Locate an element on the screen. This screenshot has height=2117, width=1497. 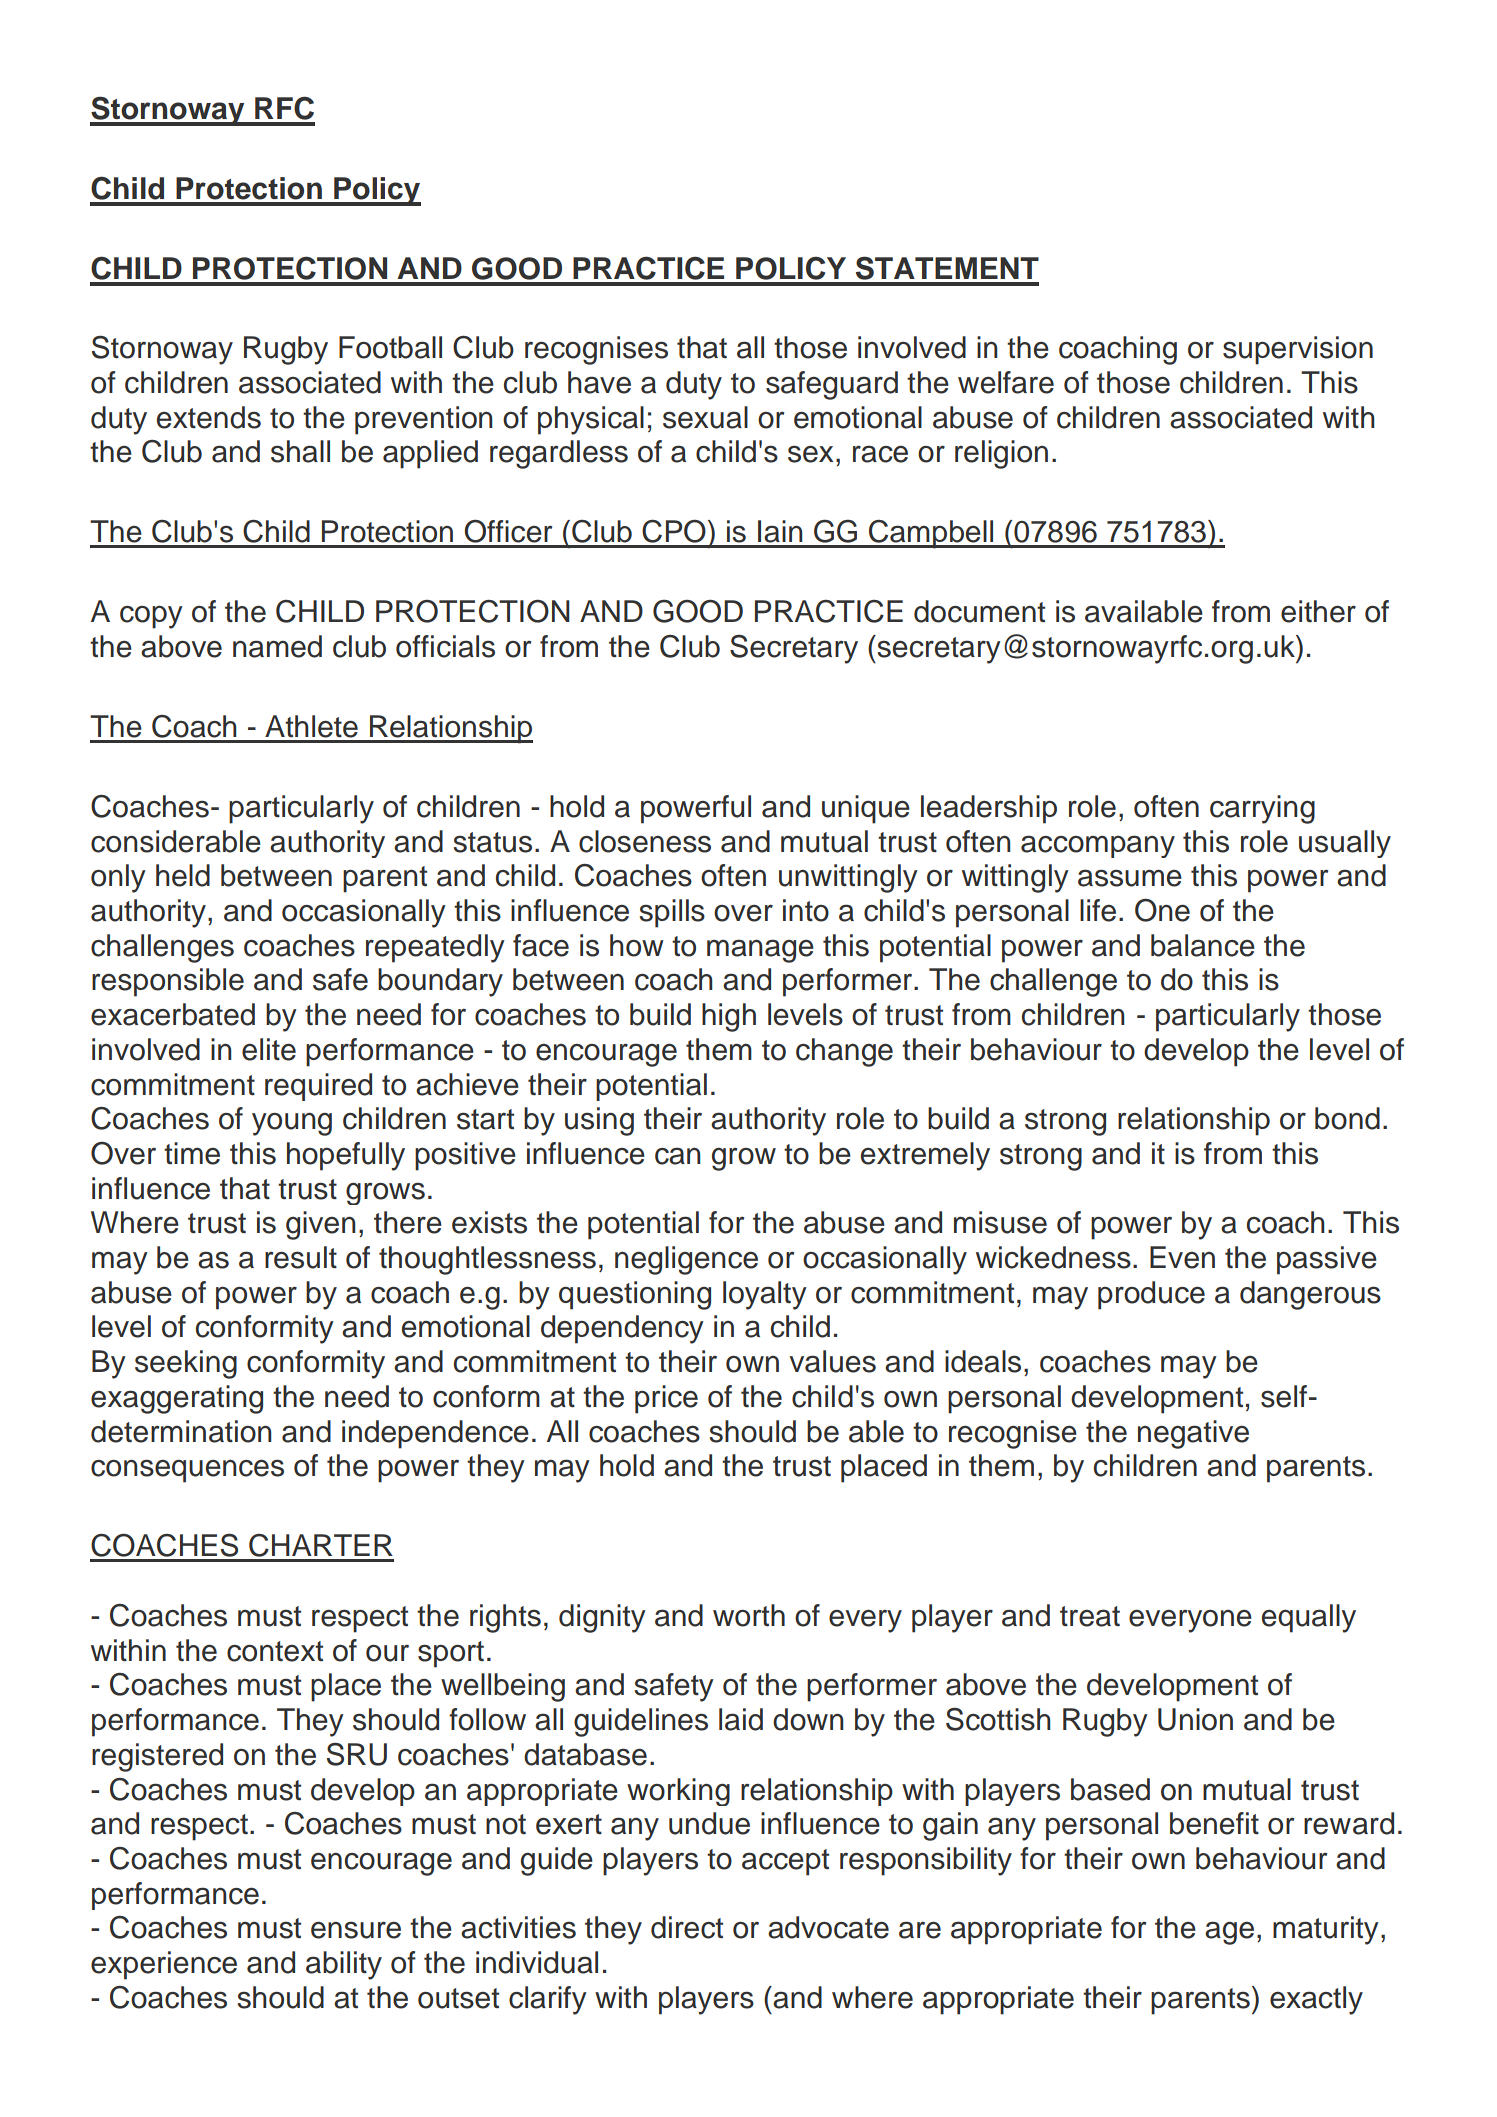
bond is located at coordinates (1347, 1118).
